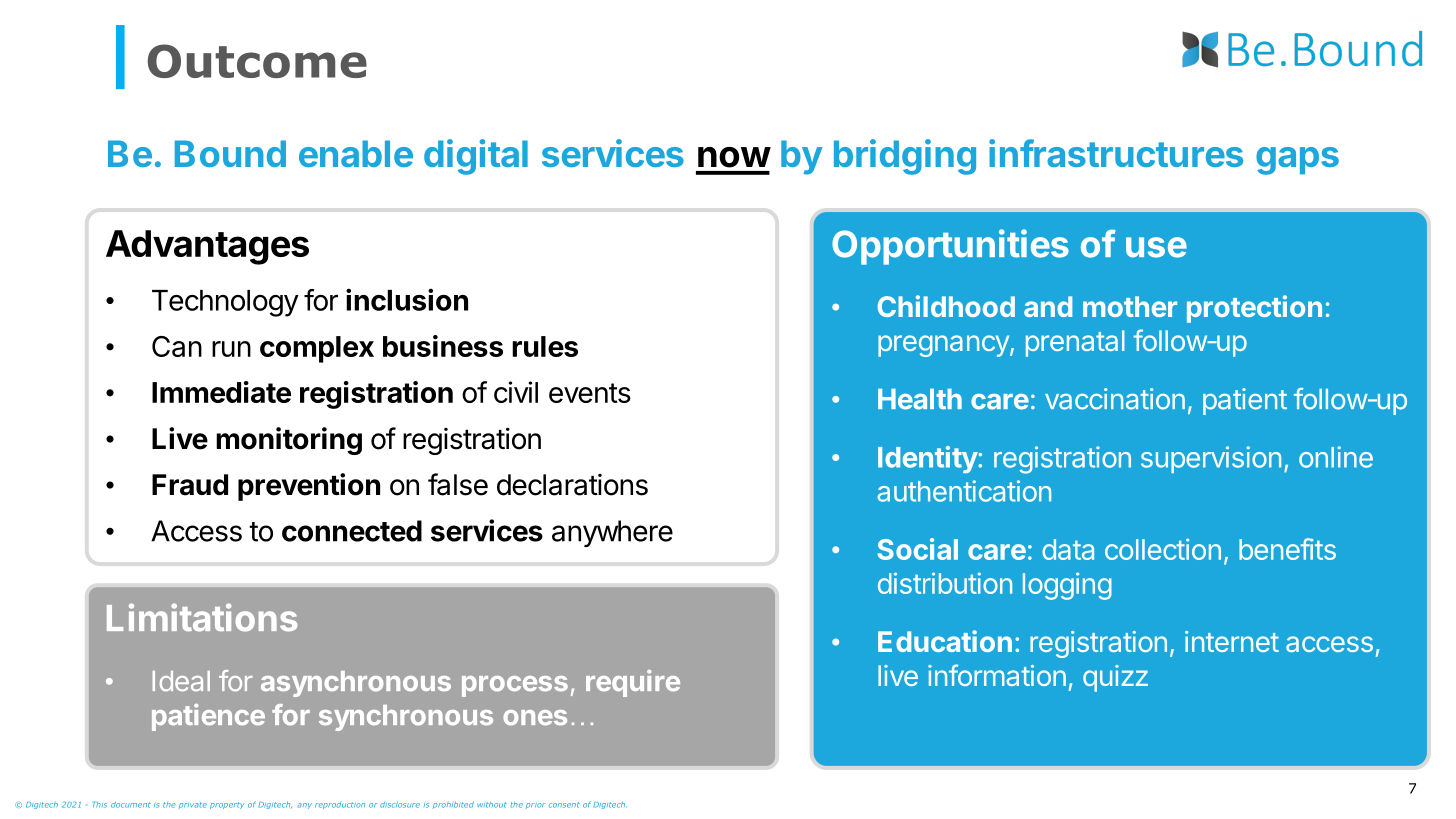  I want to click on mother, so click(1130, 306).
